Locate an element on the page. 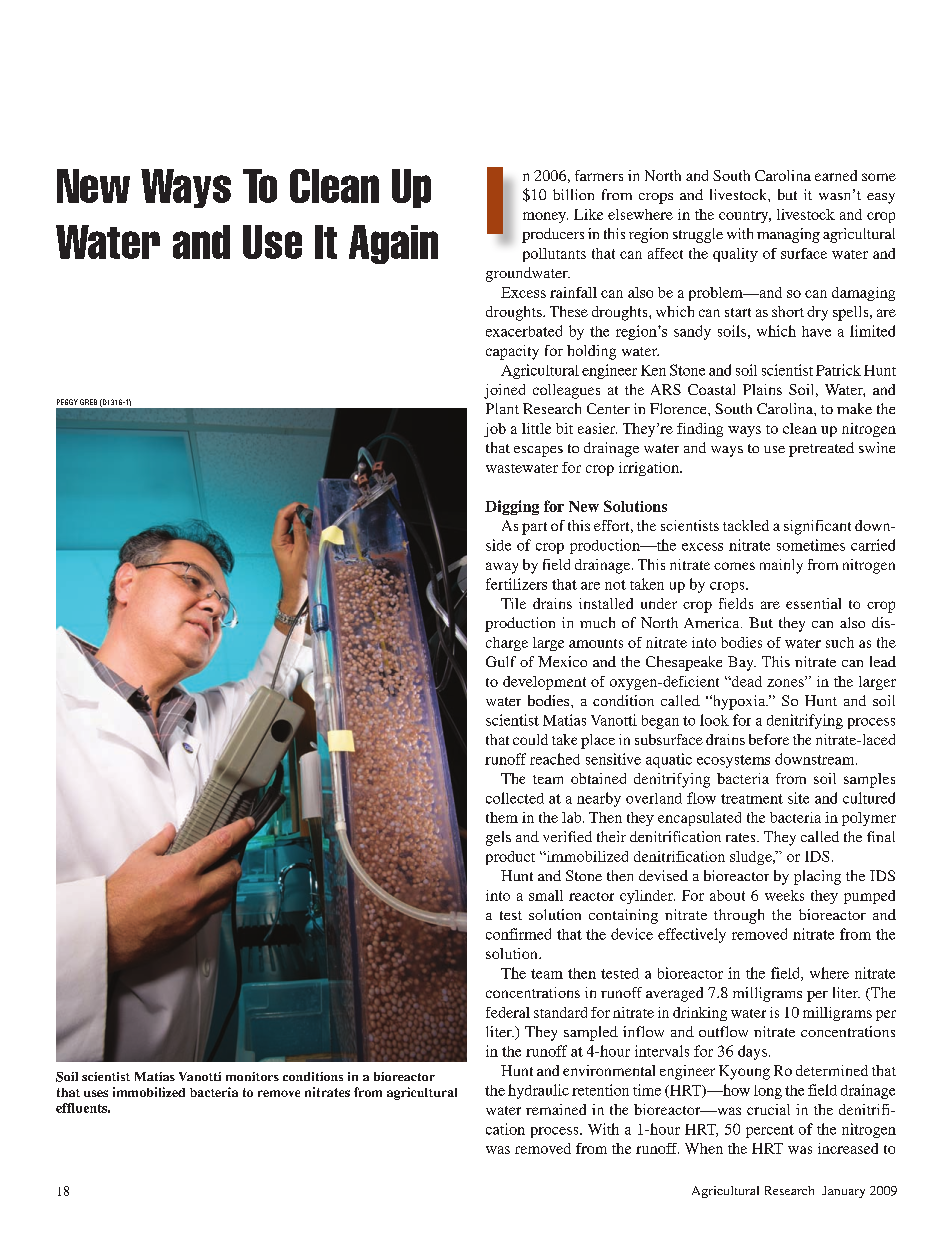  remained is located at coordinates (556, 1109).
